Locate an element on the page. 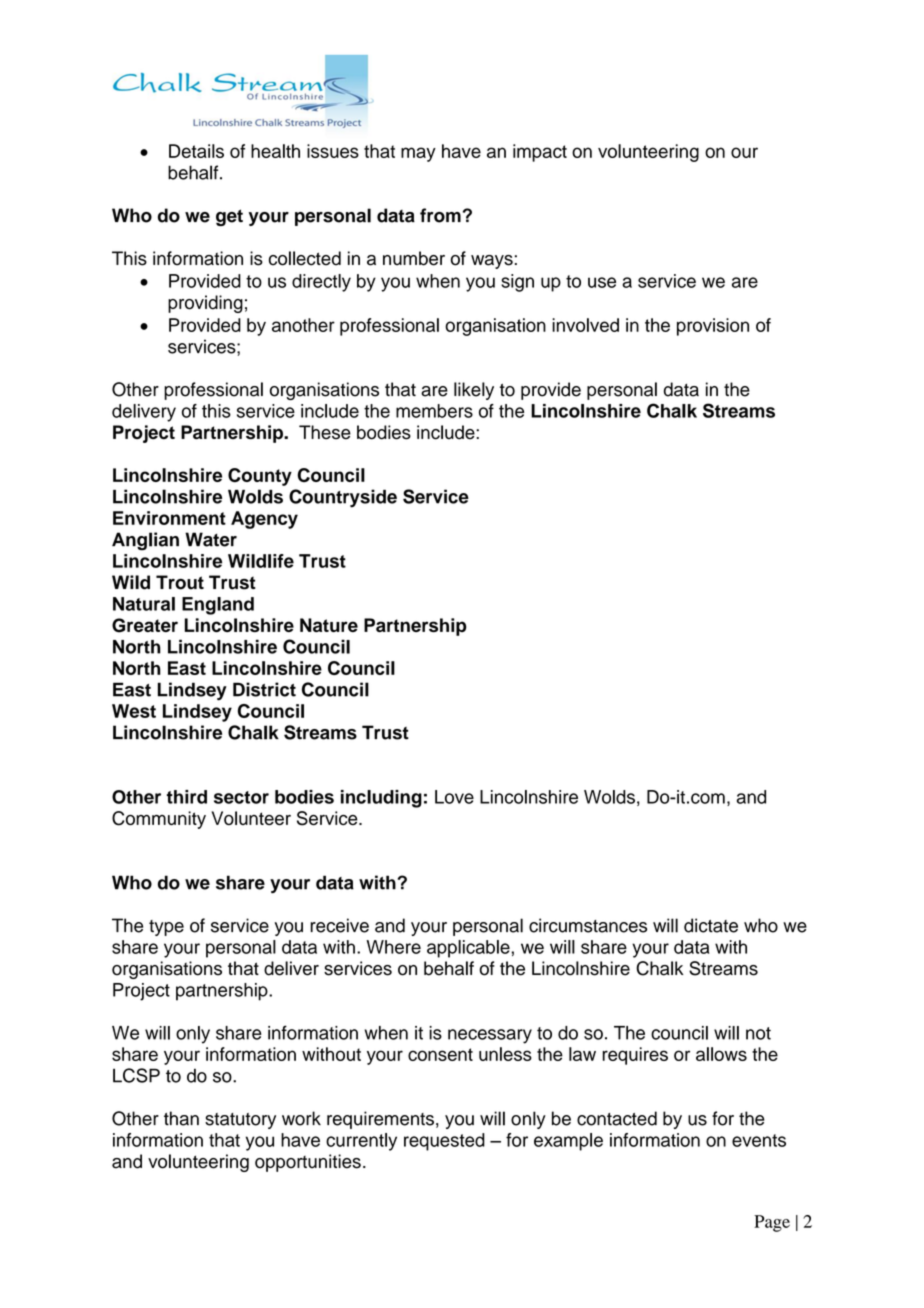 The image size is (924, 1308). Details is located at coordinates (196, 151).
